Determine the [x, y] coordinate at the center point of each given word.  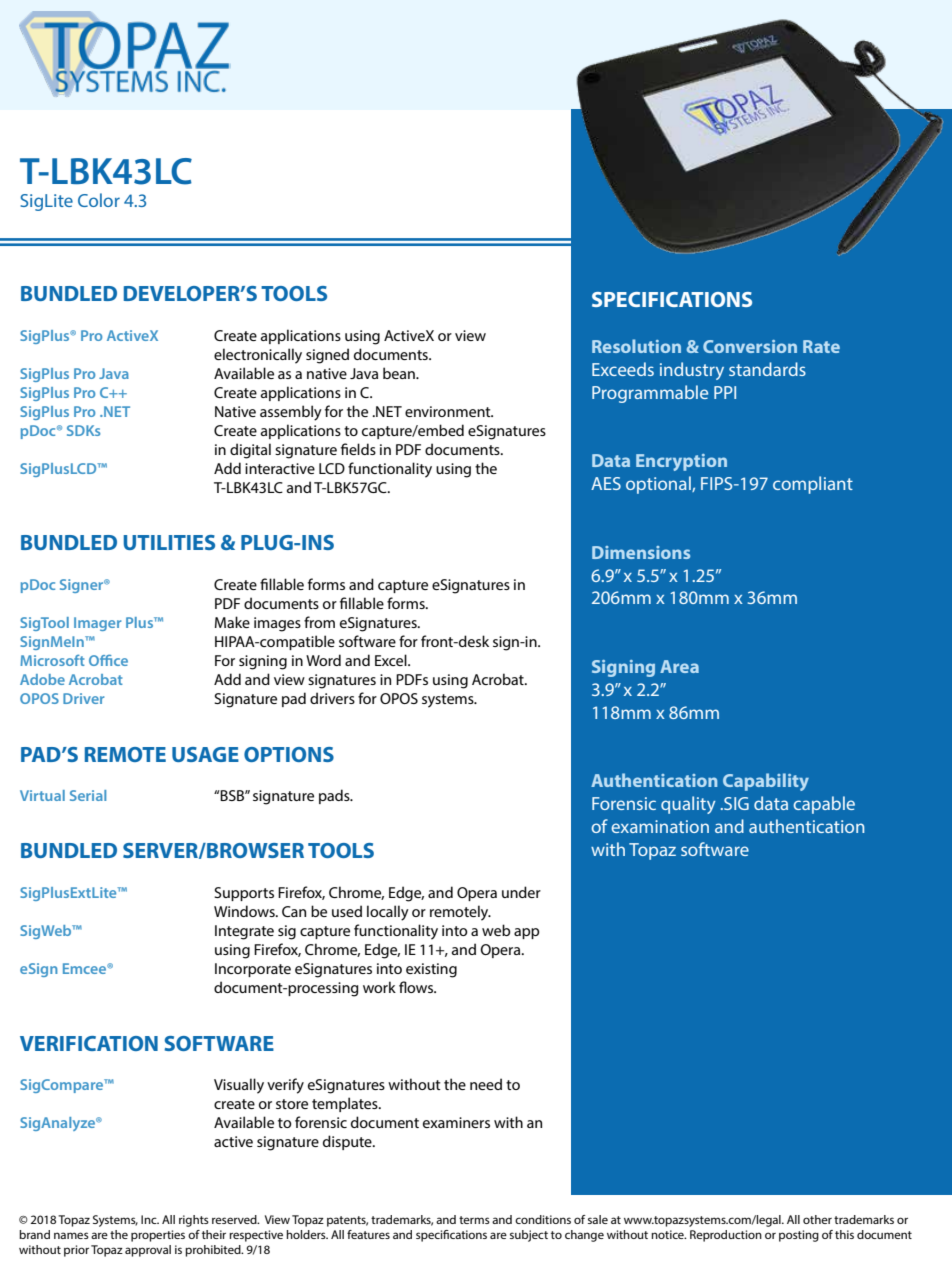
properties [158, 1236]
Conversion [750, 346]
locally [388, 913]
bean [400, 373]
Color [99, 200]
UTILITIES [169, 542]
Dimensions [641, 552]
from [319, 622]
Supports [244, 894]
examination [660, 826]
